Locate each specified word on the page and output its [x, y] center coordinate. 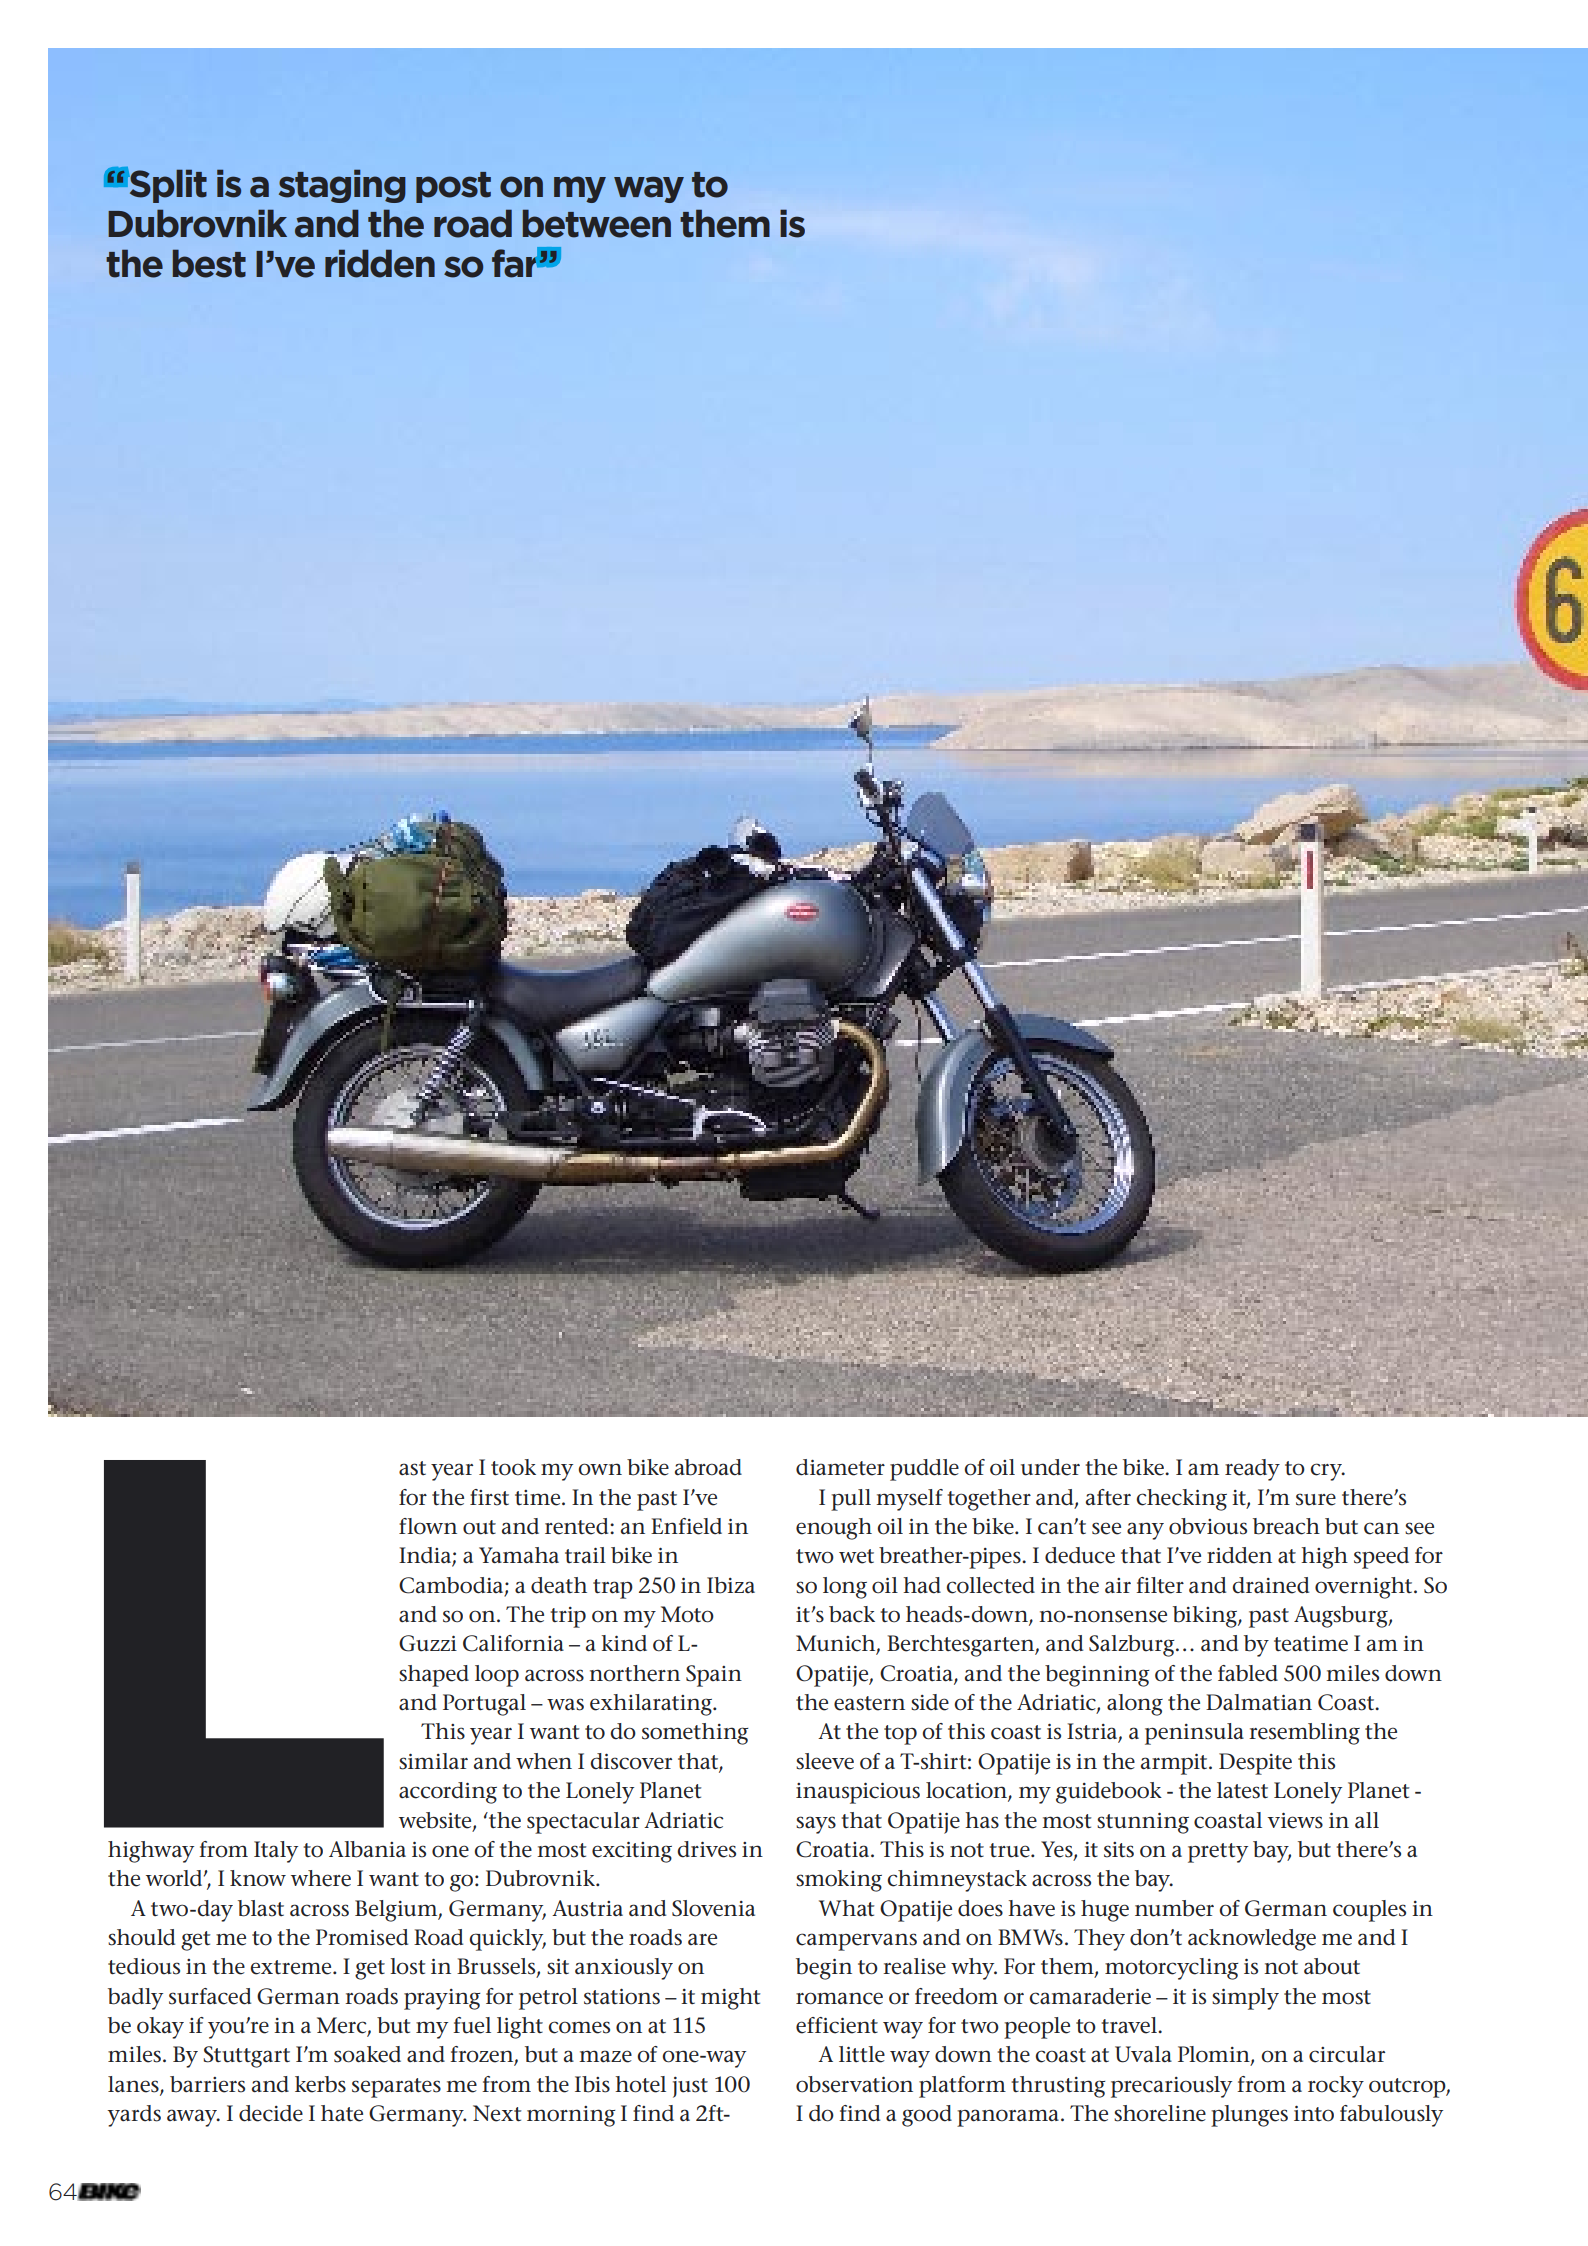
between [597, 223]
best [209, 263]
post [453, 187]
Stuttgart [246, 2057]
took [513, 1467]
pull [851, 1500]
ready [1252, 1470]
